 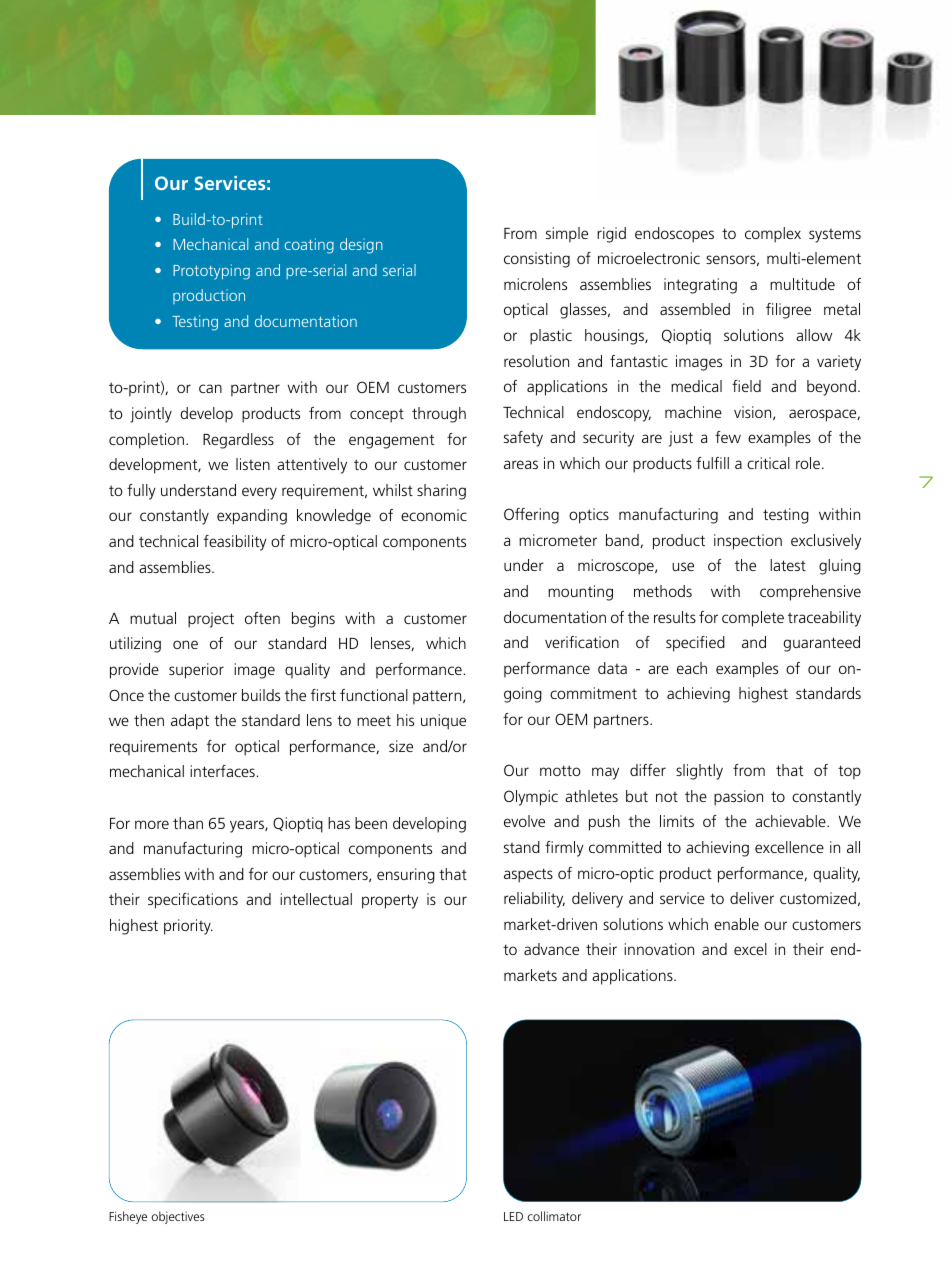 I want to click on complex, so click(x=773, y=235).
